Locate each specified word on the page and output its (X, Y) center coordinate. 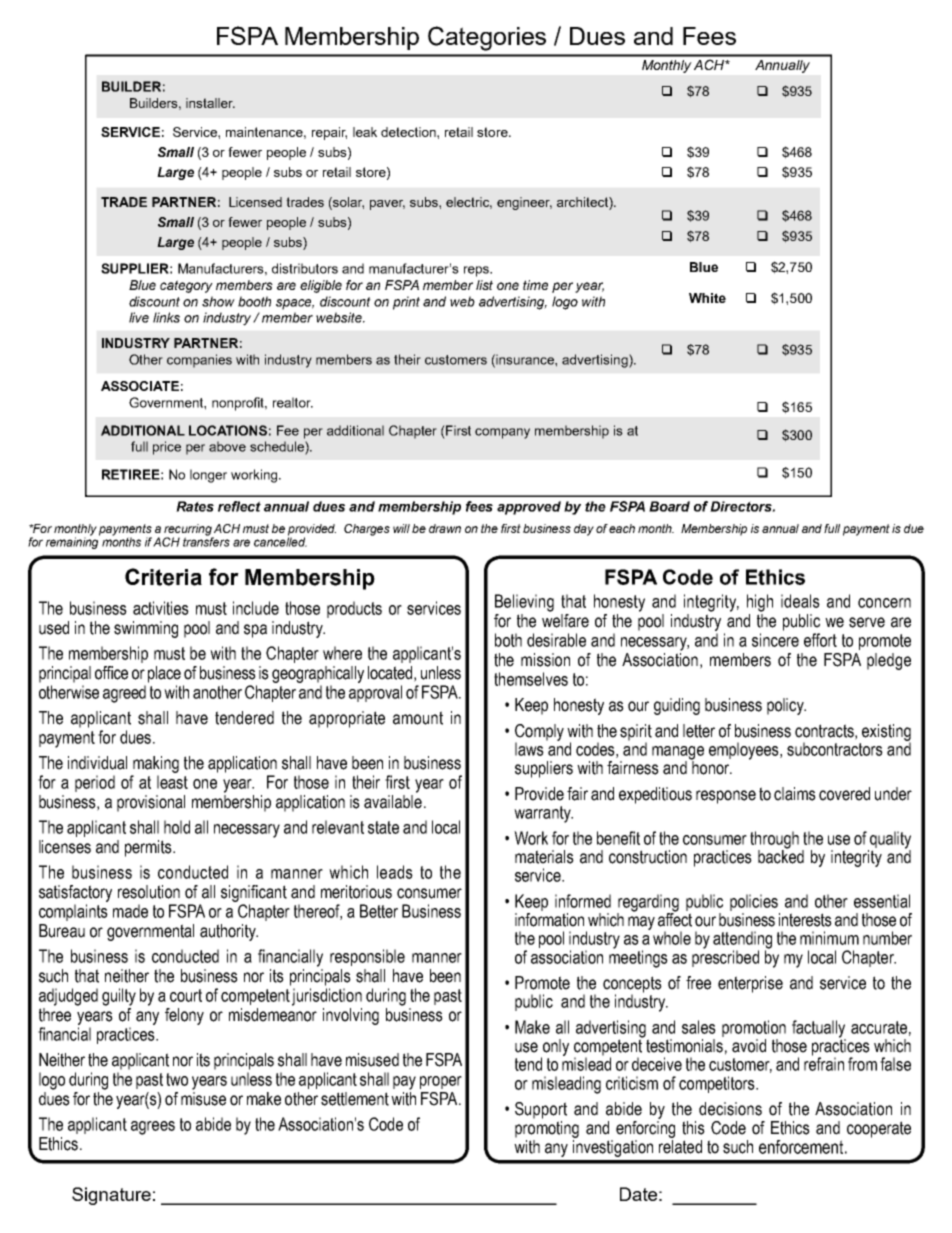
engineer (524, 203)
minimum (829, 938)
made (130, 911)
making (156, 764)
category (186, 286)
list (484, 285)
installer (210, 103)
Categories (487, 38)
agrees (153, 1128)
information (549, 918)
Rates (195, 506)
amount (418, 718)
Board (669, 506)
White (707, 298)
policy (786, 706)
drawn (445, 528)
